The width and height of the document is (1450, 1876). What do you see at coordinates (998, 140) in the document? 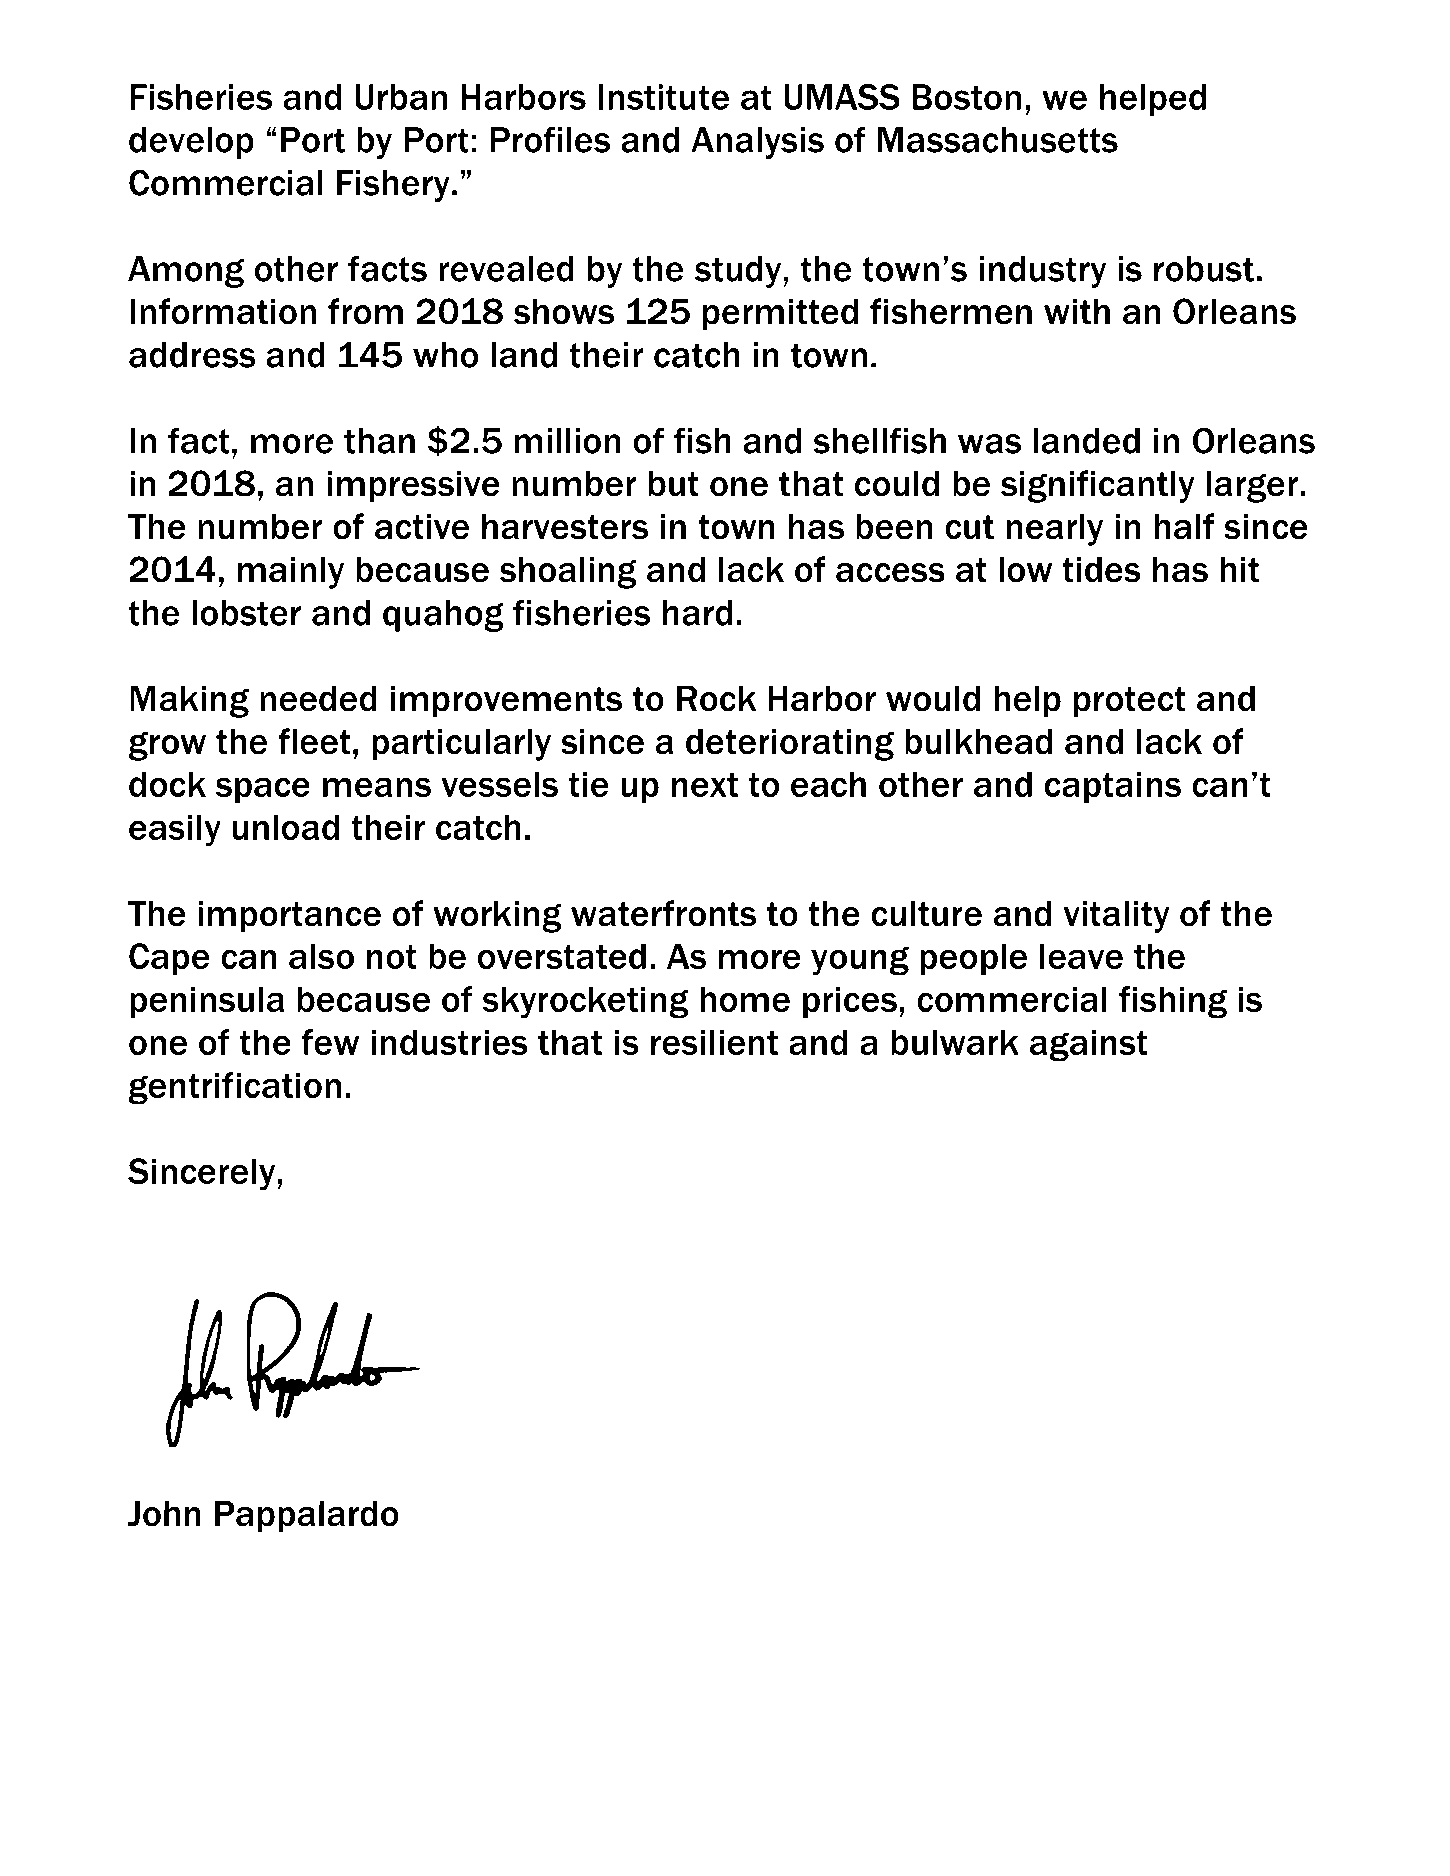
I see `Massachusetts` at bounding box center [998, 140].
